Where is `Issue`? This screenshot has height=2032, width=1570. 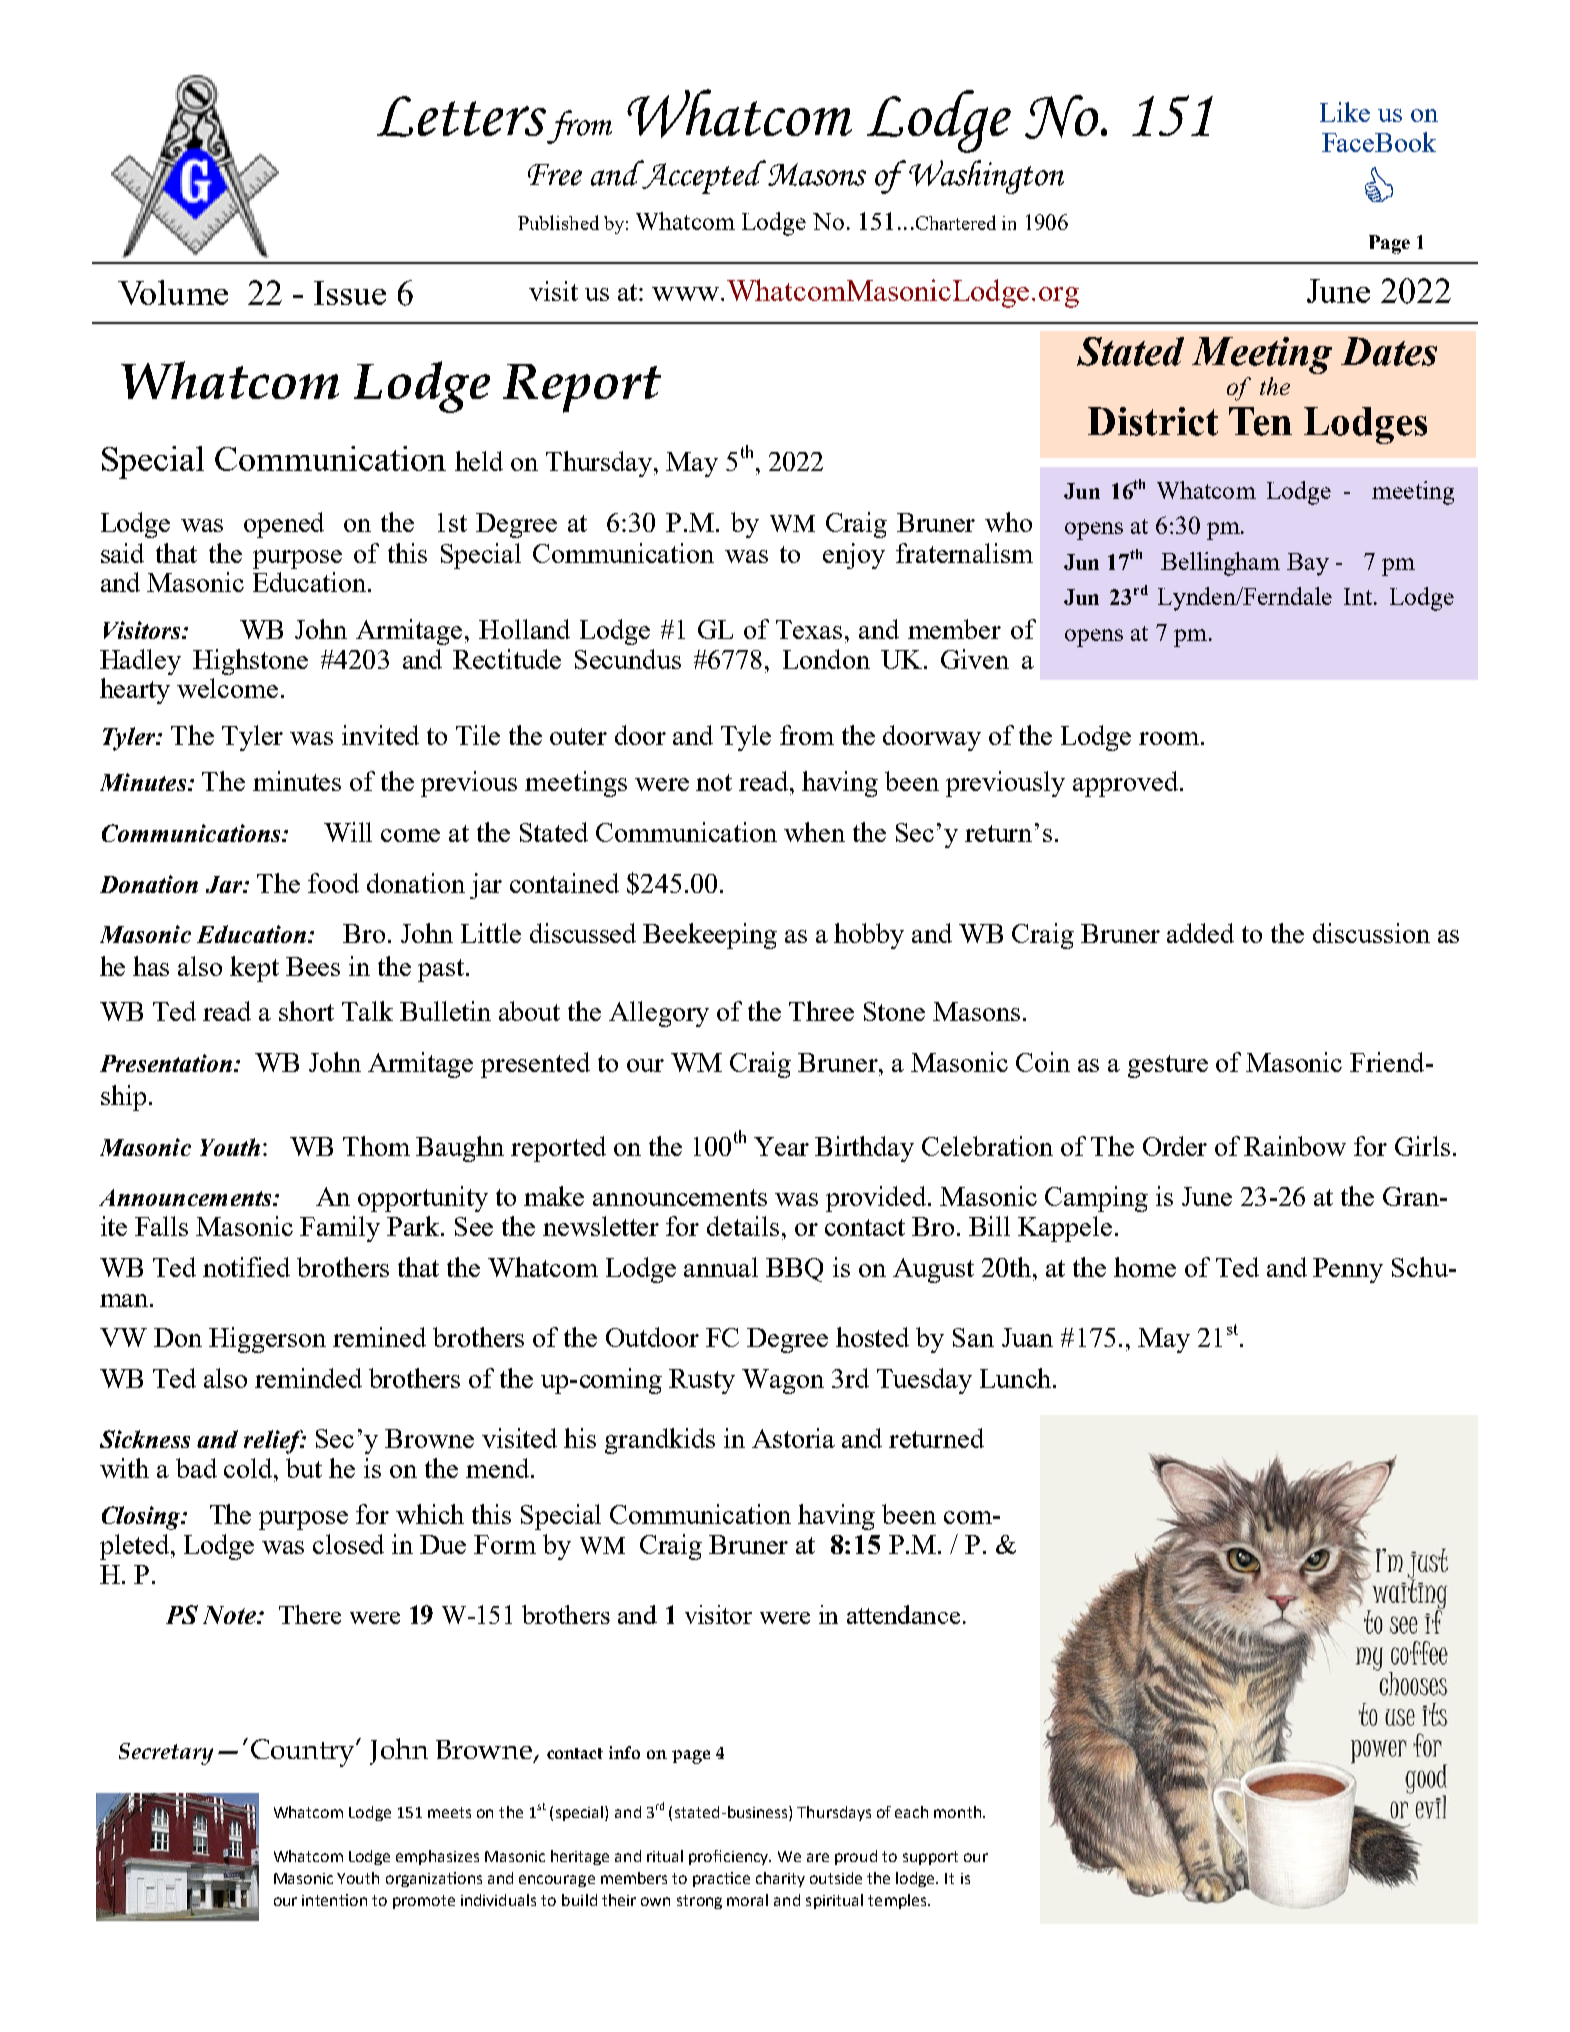
Issue is located at coordinates (350, 293).
